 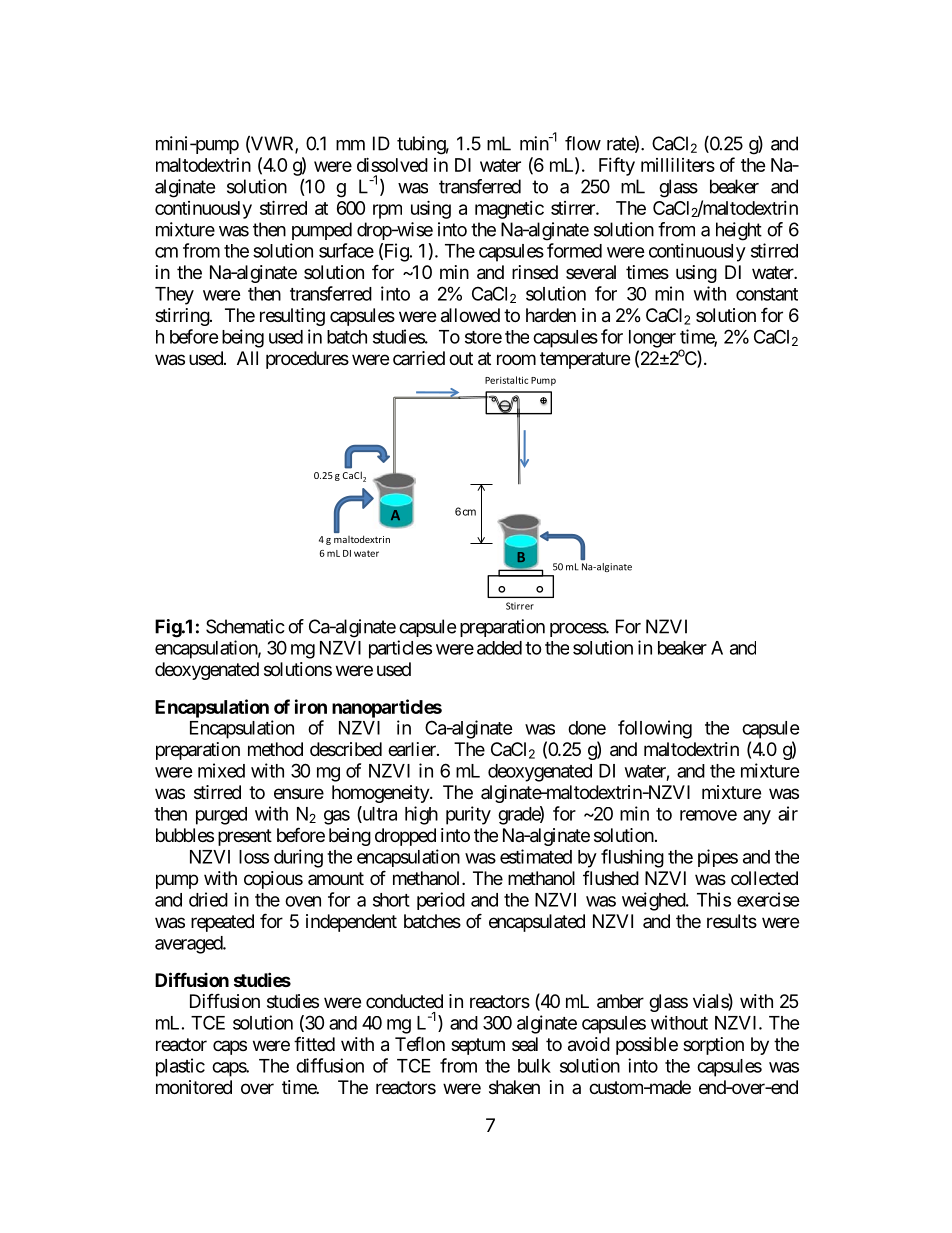 What do you see at coordinates (478, 1046) in the screenshot?
I see `septum` at bounding box center [478, 1046].
